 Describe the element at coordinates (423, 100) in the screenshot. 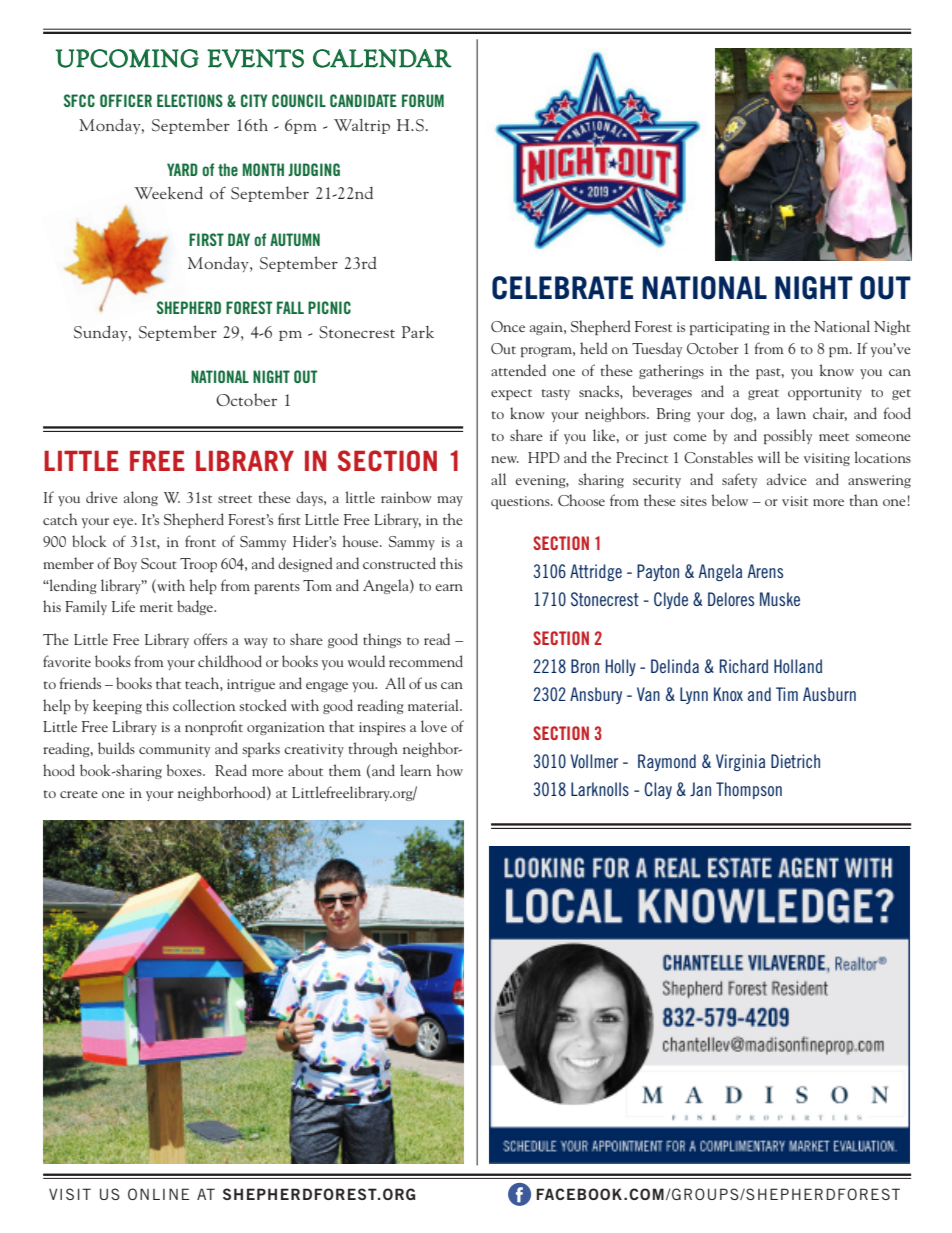

I see `FORUM` at that location.
